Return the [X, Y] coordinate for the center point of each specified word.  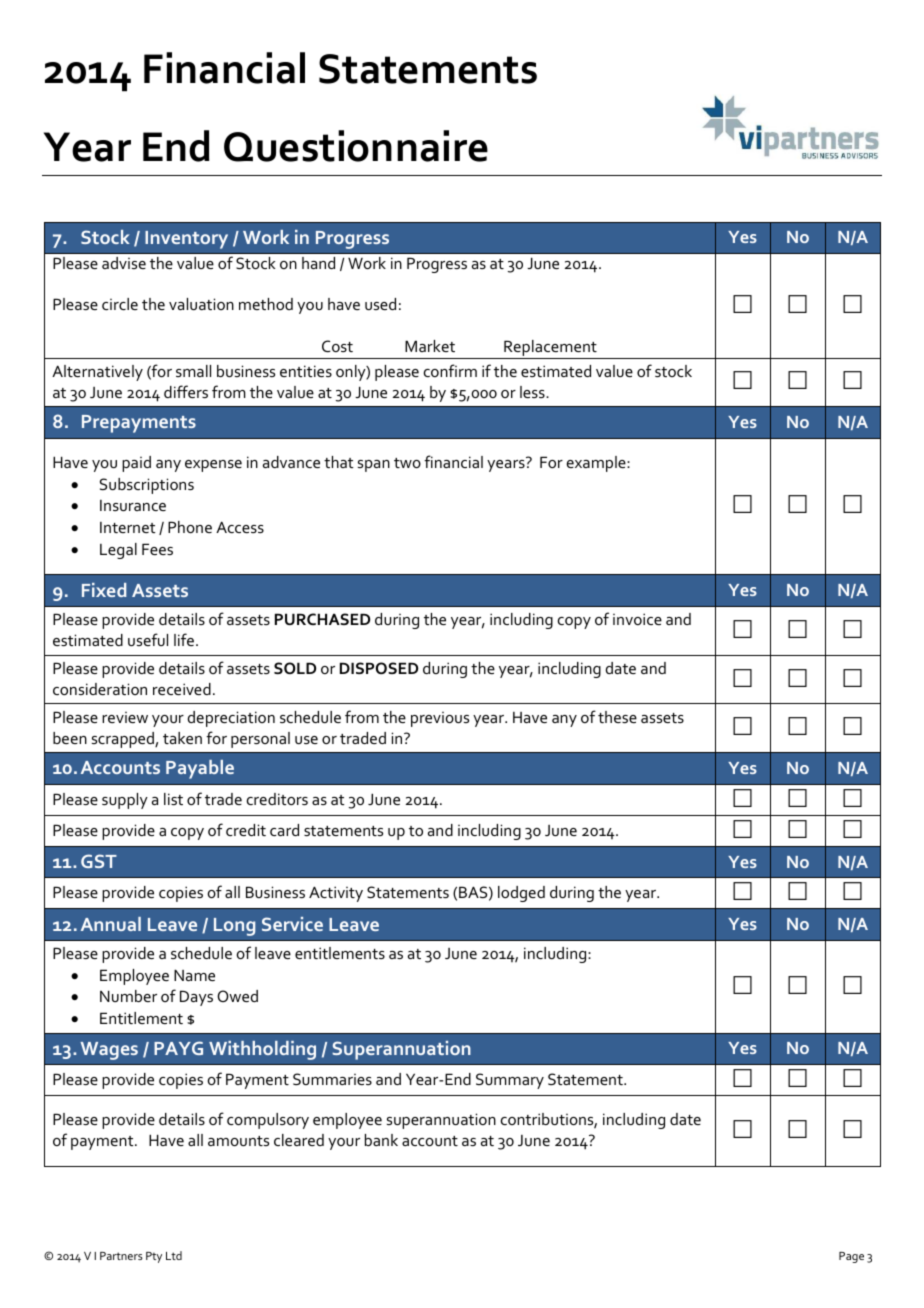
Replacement [550, 349]
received [182, 689]
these [617, 717]
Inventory [186, 240]
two [407, 463]
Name [194, 975]
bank [381, 1140]
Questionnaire [356, 146]
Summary [510, 1081]
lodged [521, 894]
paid [136, 464]
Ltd [174, 1255]
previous [440, 719]
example [597, 464]
